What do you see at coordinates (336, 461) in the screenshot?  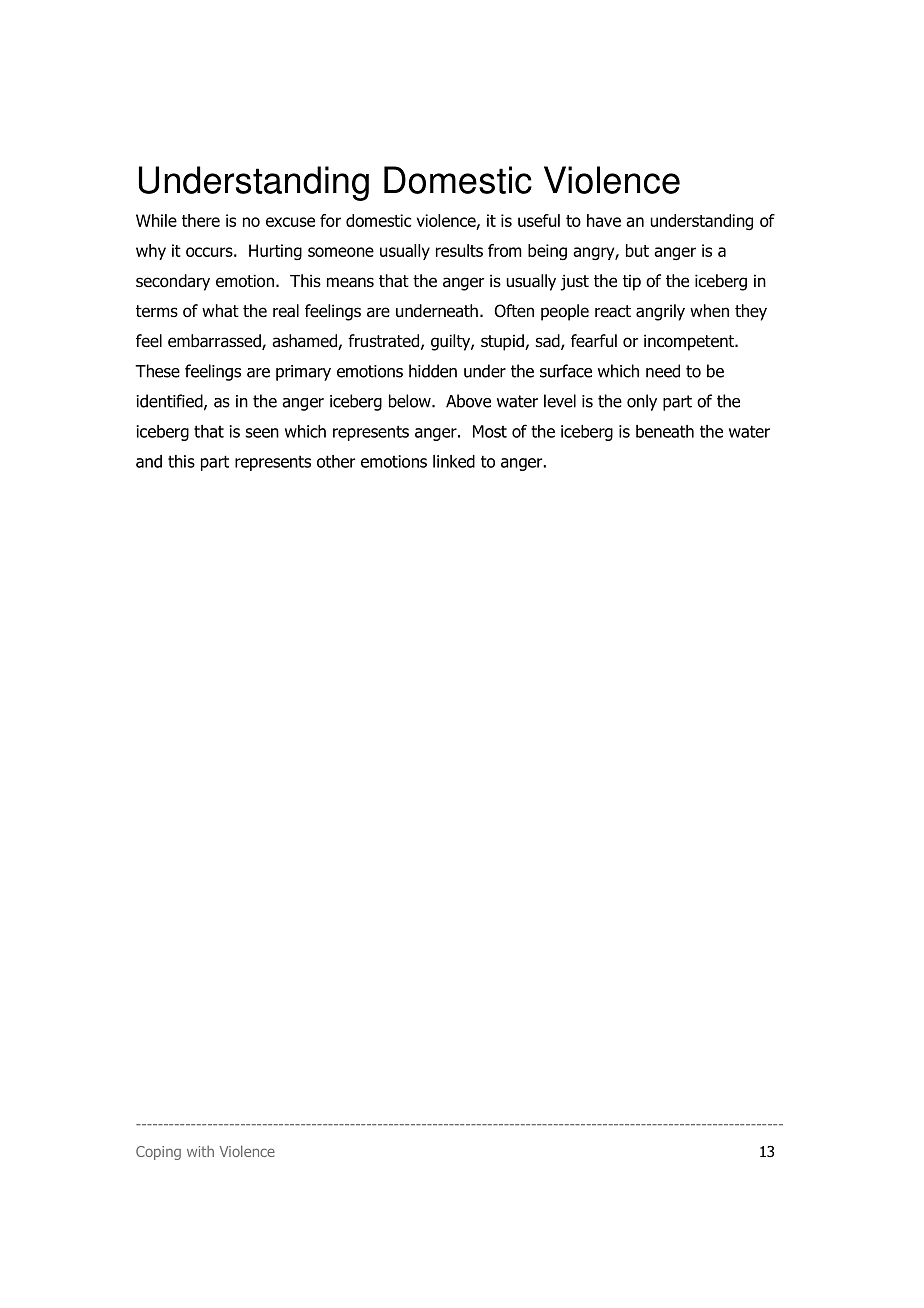 I see `other` at bounding box center [336, 461].
